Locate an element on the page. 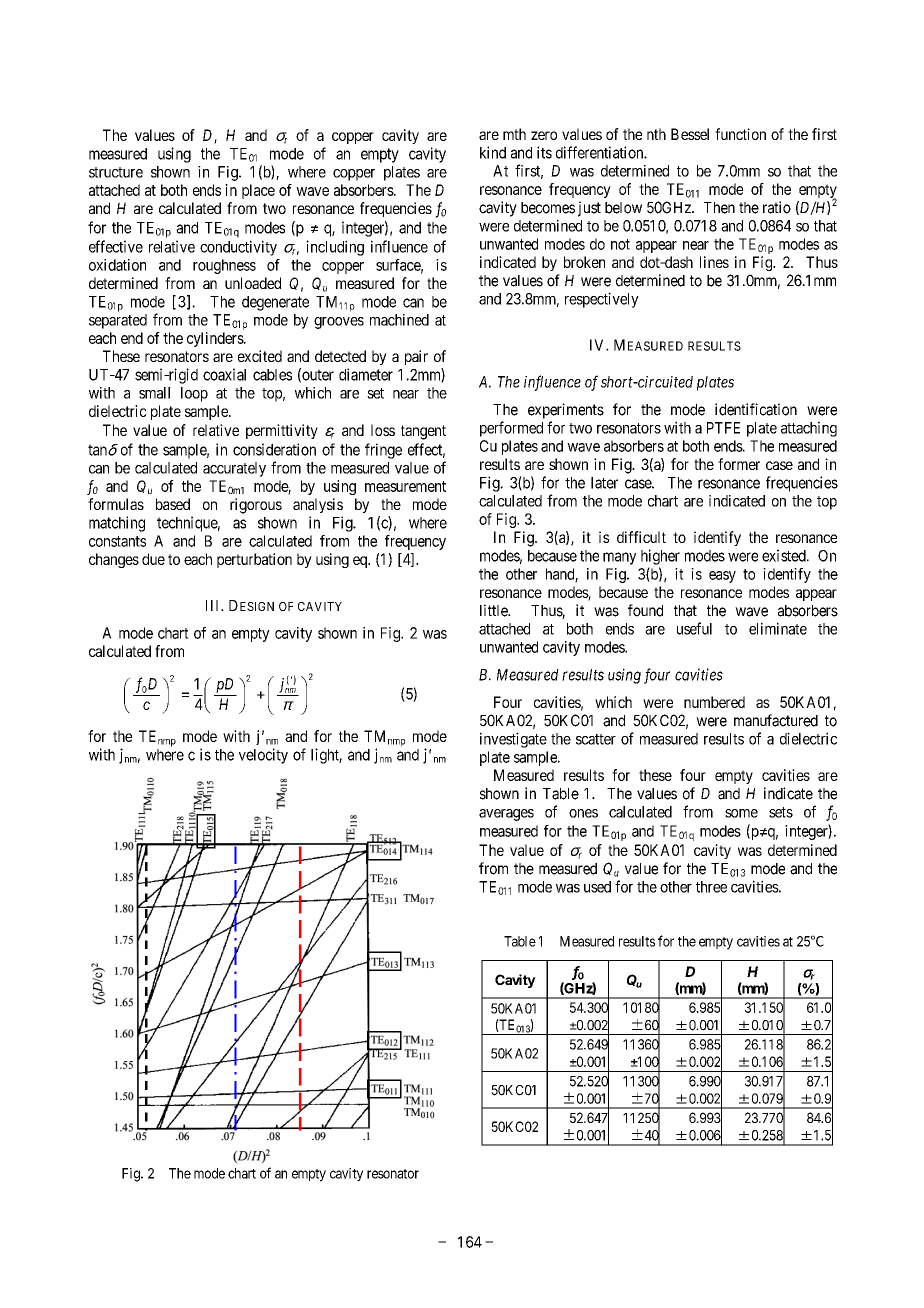 This document has height=1308, width=924. based is located at coordinates (173, 504).
